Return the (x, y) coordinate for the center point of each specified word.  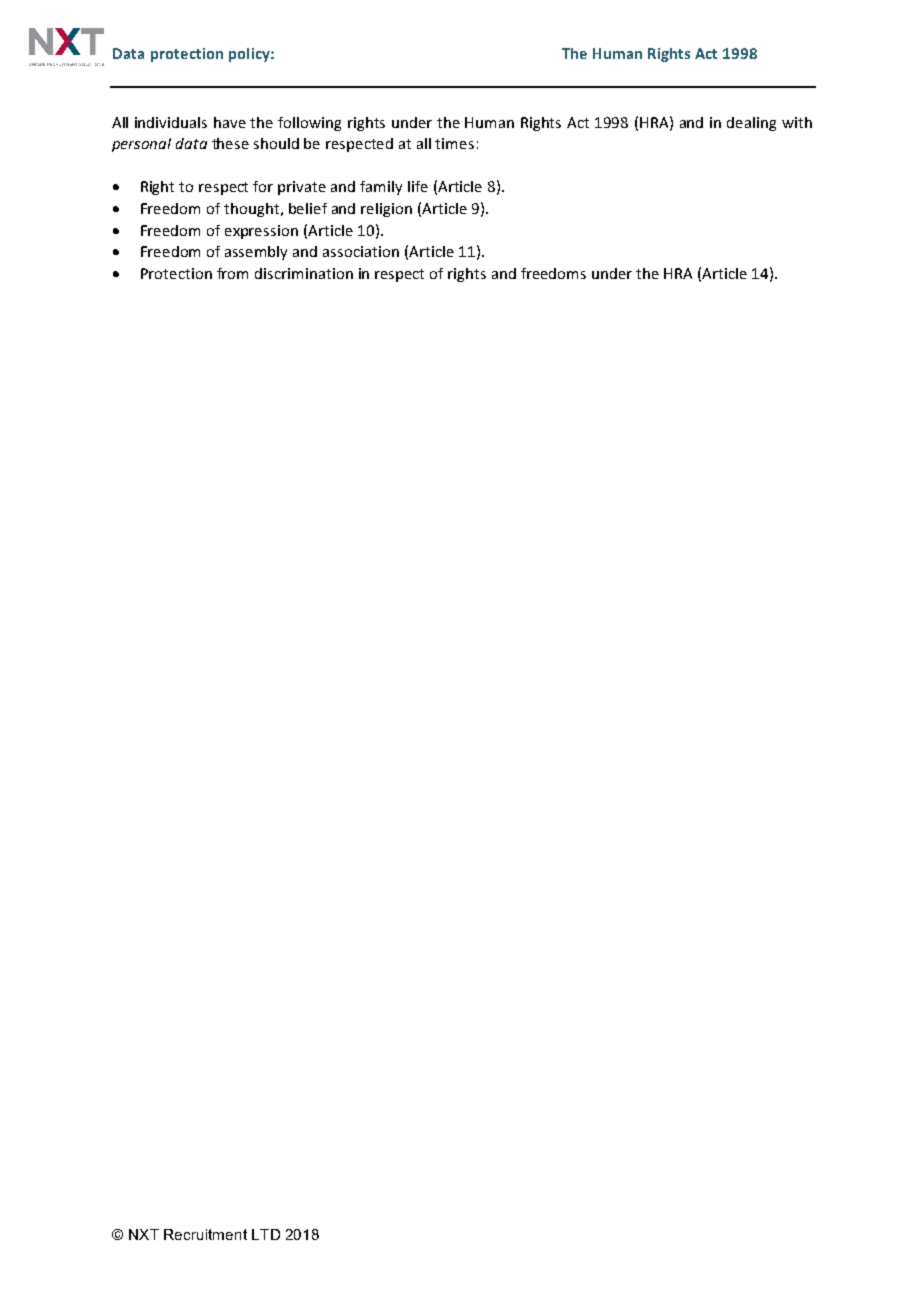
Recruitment (205, 1234)
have (230, 122)
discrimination (304, 273)
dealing (751, 124)
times (454, 143)
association (361, 251)
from (232, 273)
